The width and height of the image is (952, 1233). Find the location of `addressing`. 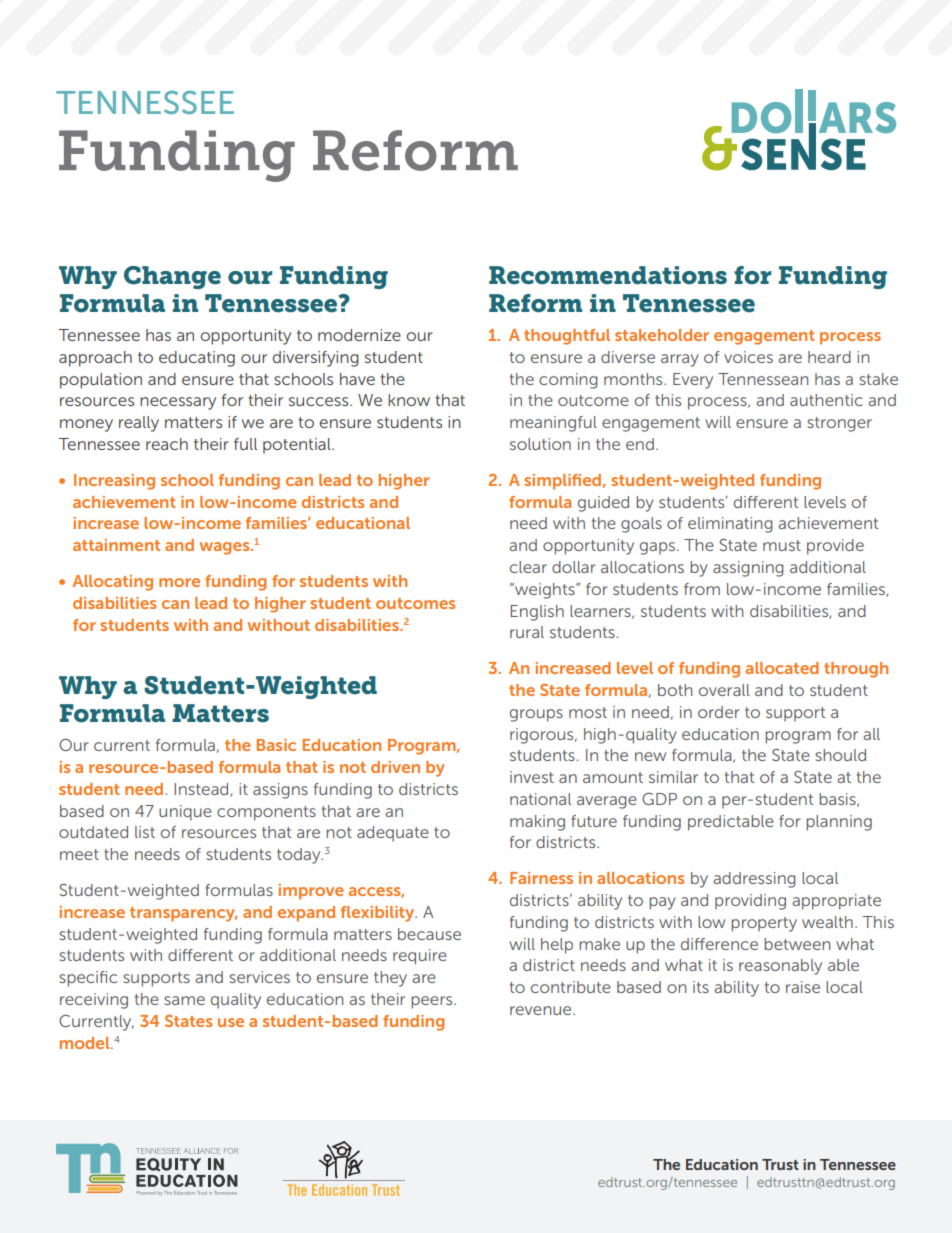

addressing is located at coordinates (754, 880).
